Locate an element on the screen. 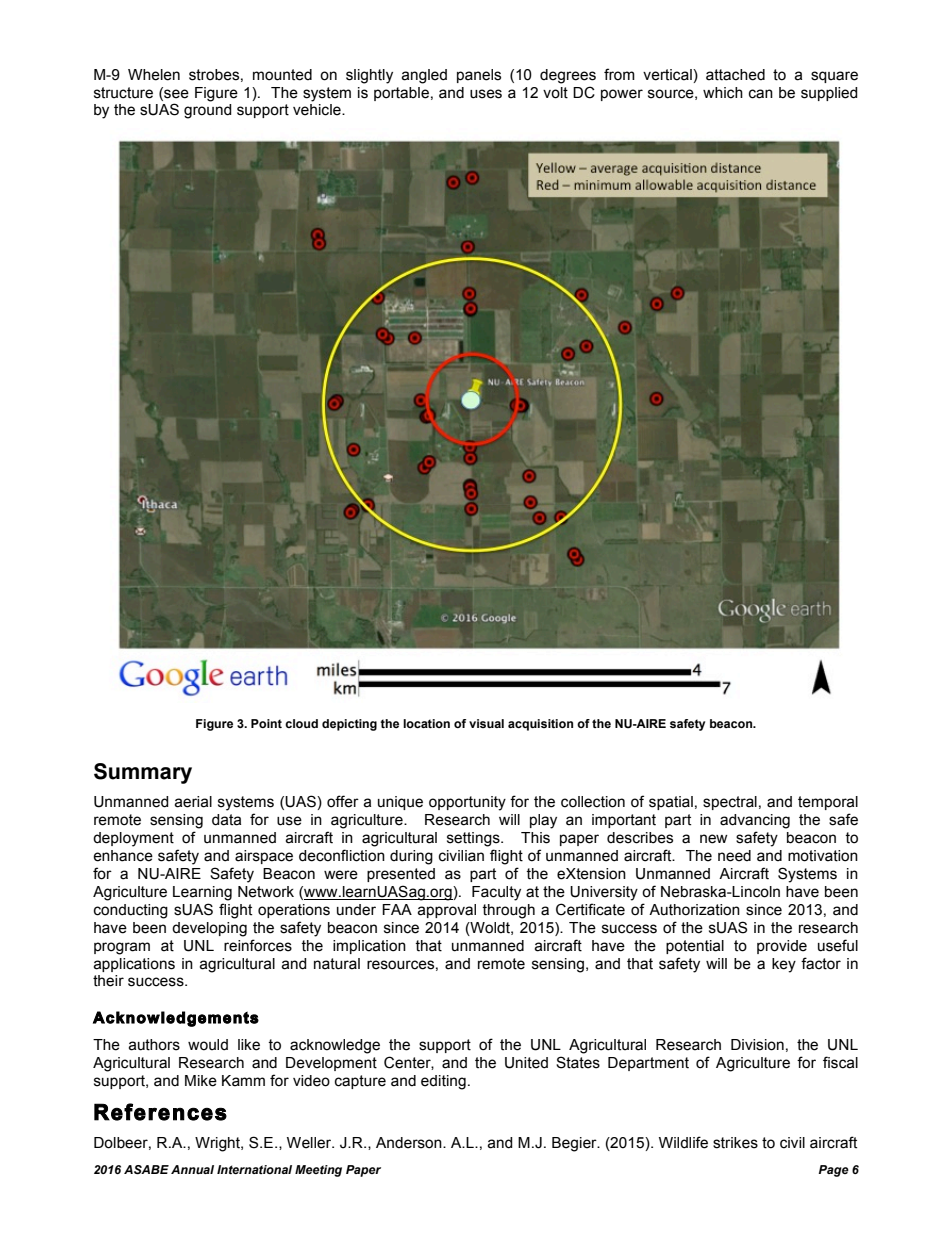 The width and height of the screenshot is (952, 1233). Annual is located at coordinates (192, 1169).
